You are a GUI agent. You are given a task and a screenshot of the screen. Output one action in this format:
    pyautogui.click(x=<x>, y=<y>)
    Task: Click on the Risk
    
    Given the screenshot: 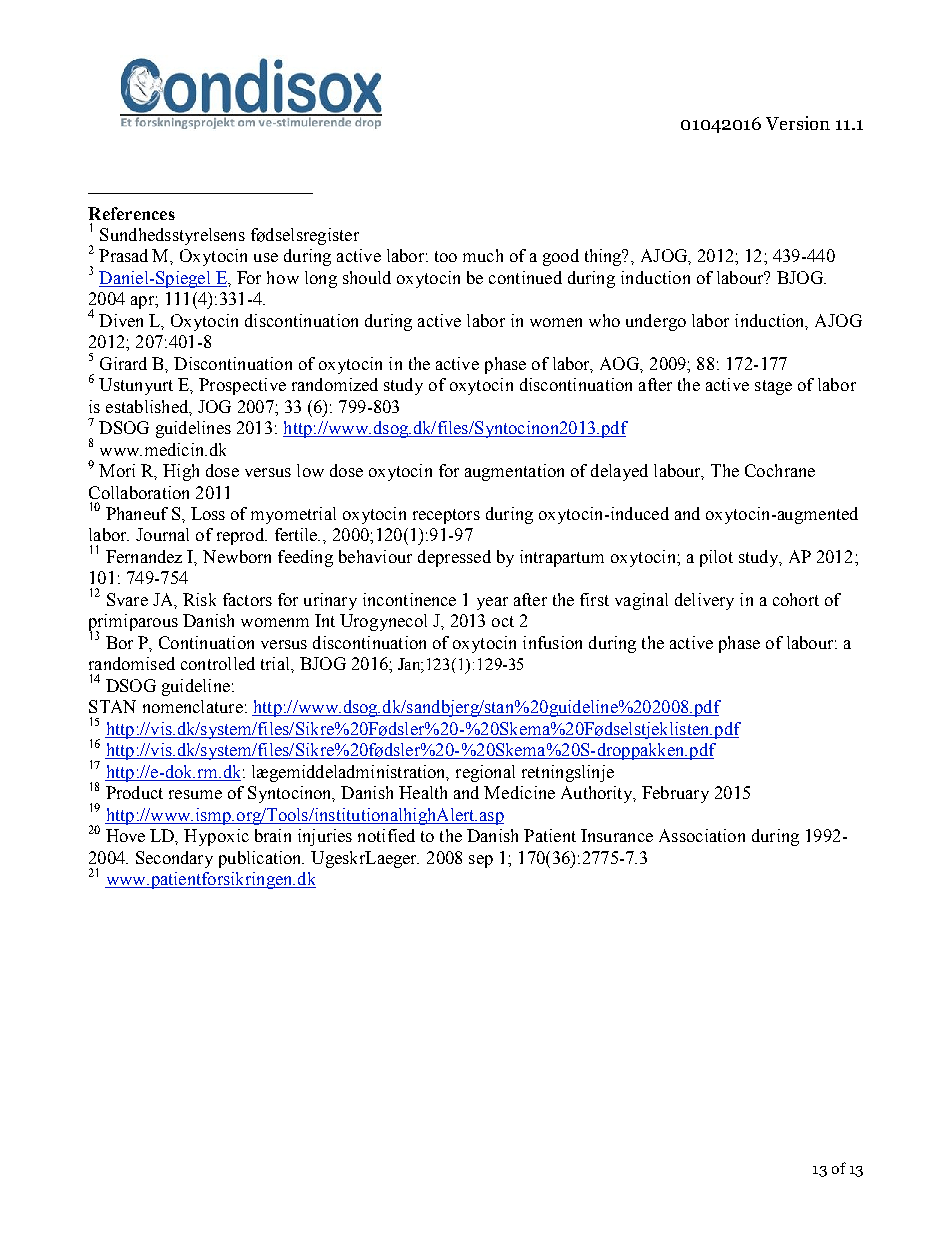 What is the action you would take?
    pyautogui.click(x=199, y=599)
